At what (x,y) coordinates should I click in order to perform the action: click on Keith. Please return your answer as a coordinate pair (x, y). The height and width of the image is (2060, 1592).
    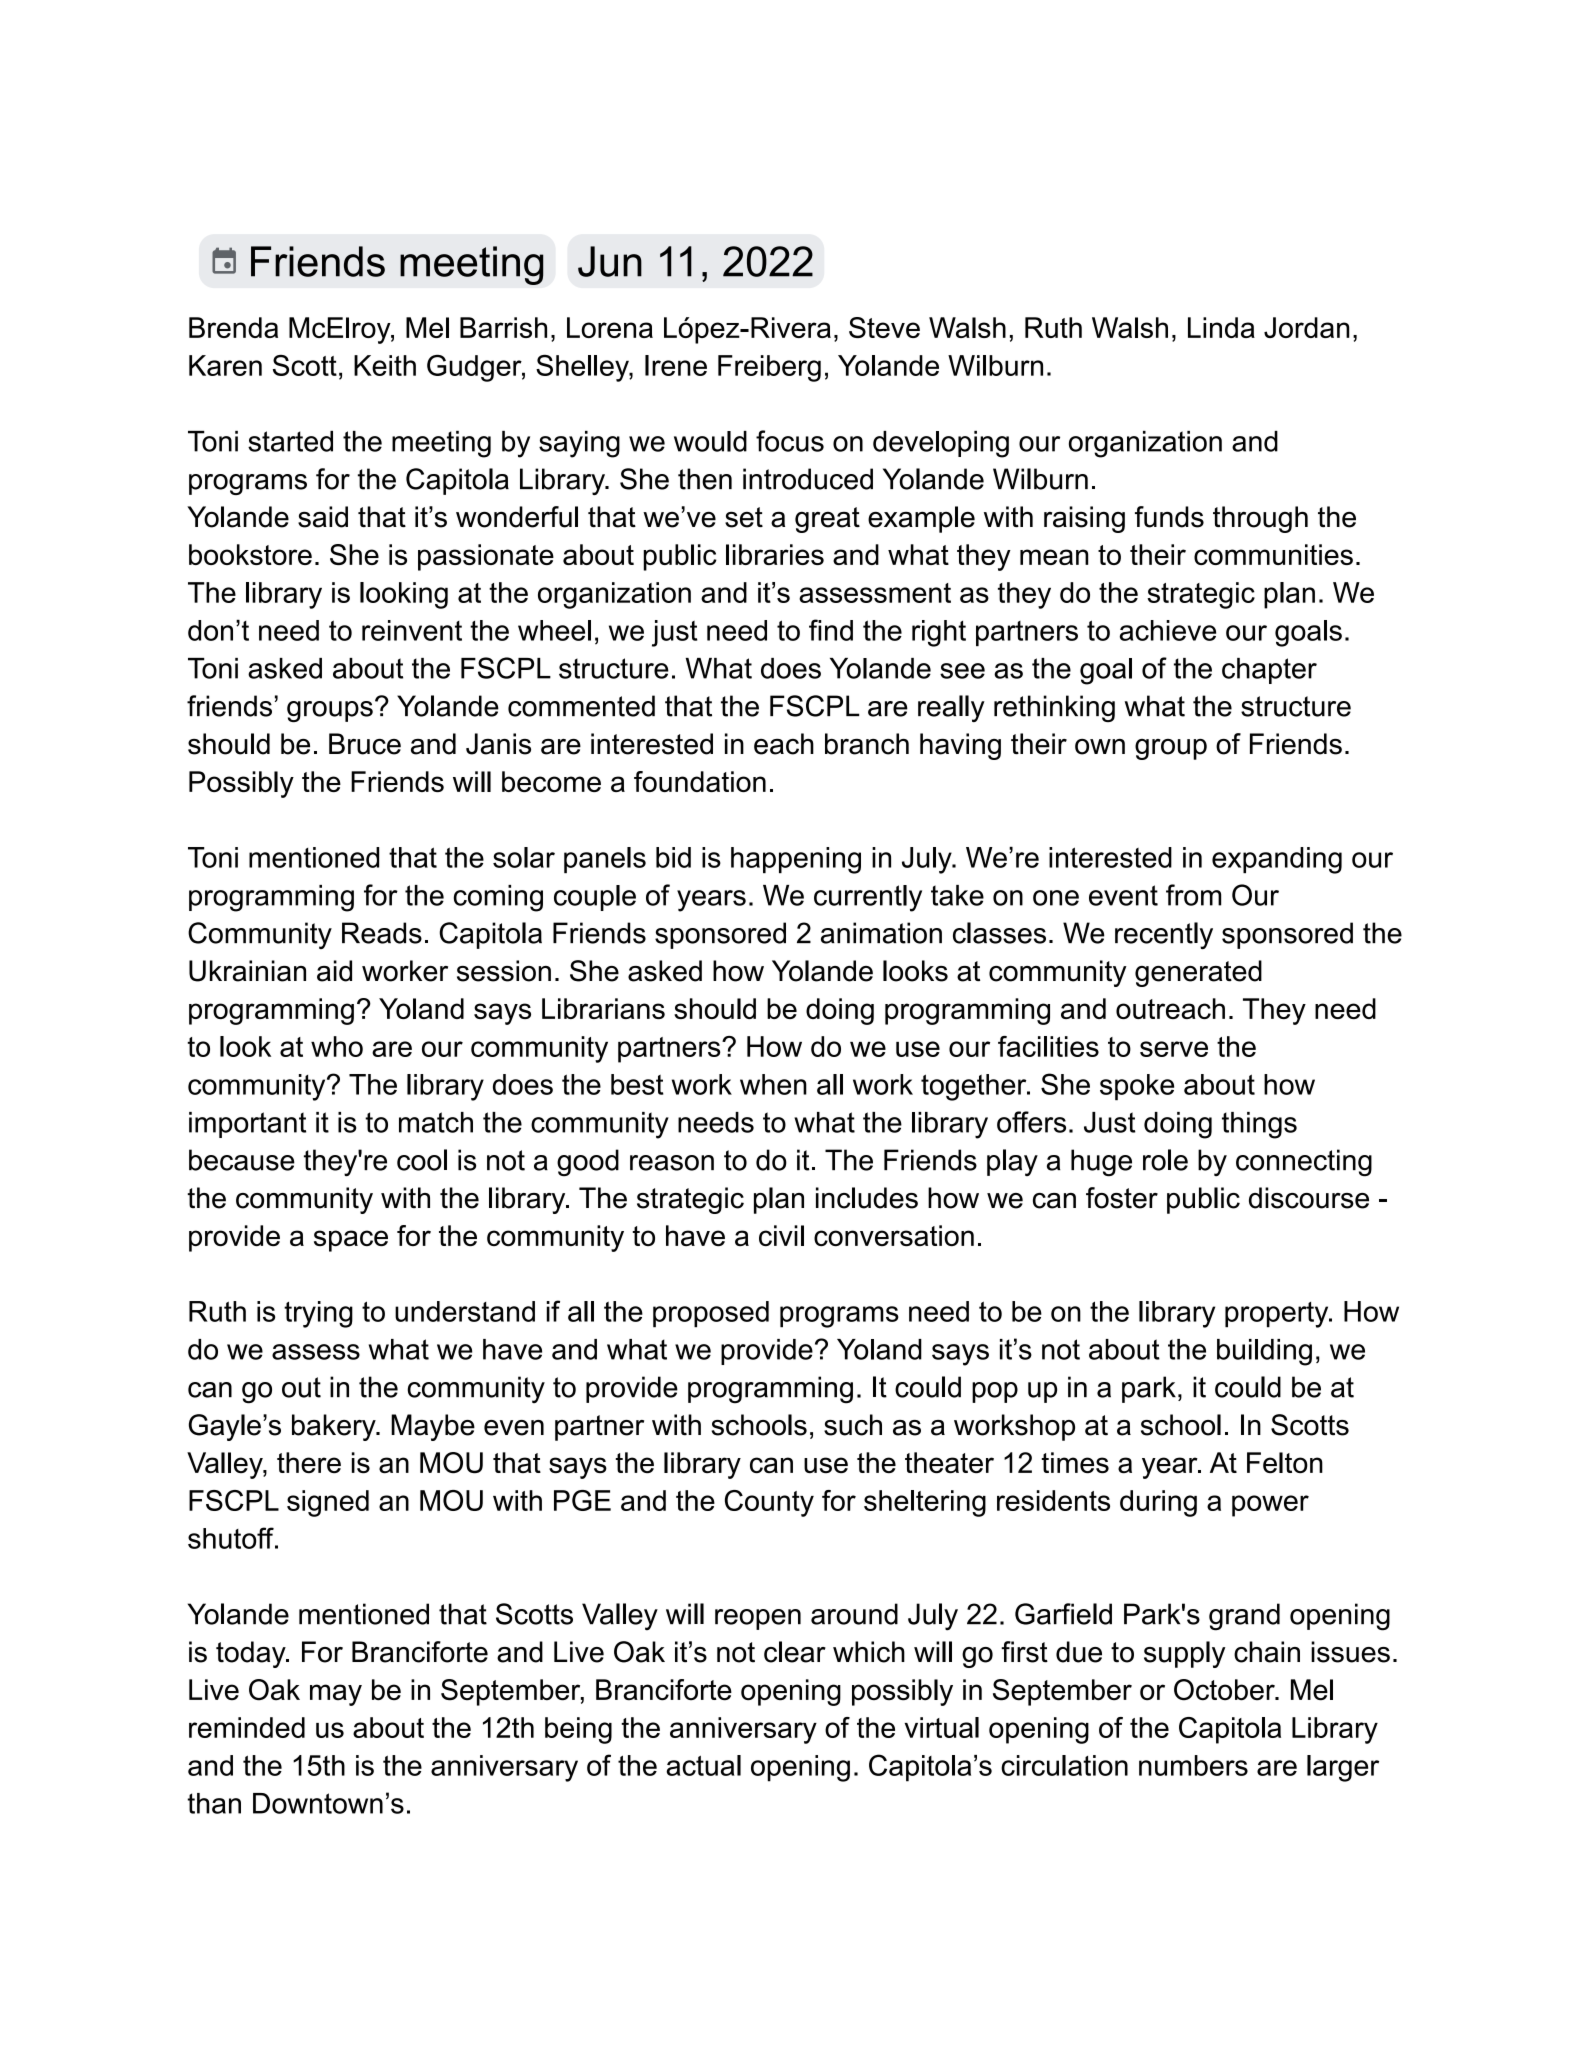
    Looking at the image, I should click on (385, 365).
